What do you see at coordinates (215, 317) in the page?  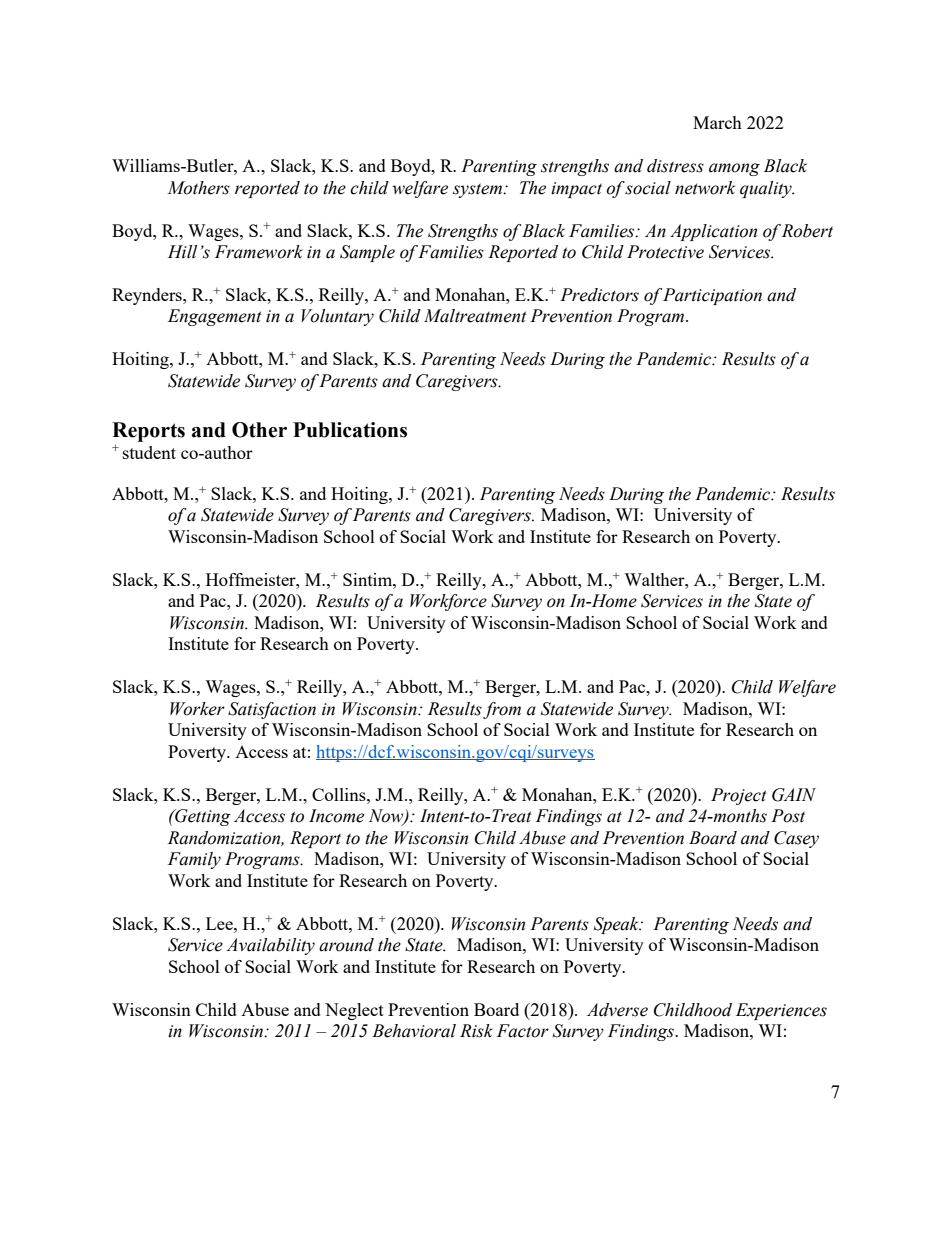 I see `Engagement` at bounding box center [215, 317].
